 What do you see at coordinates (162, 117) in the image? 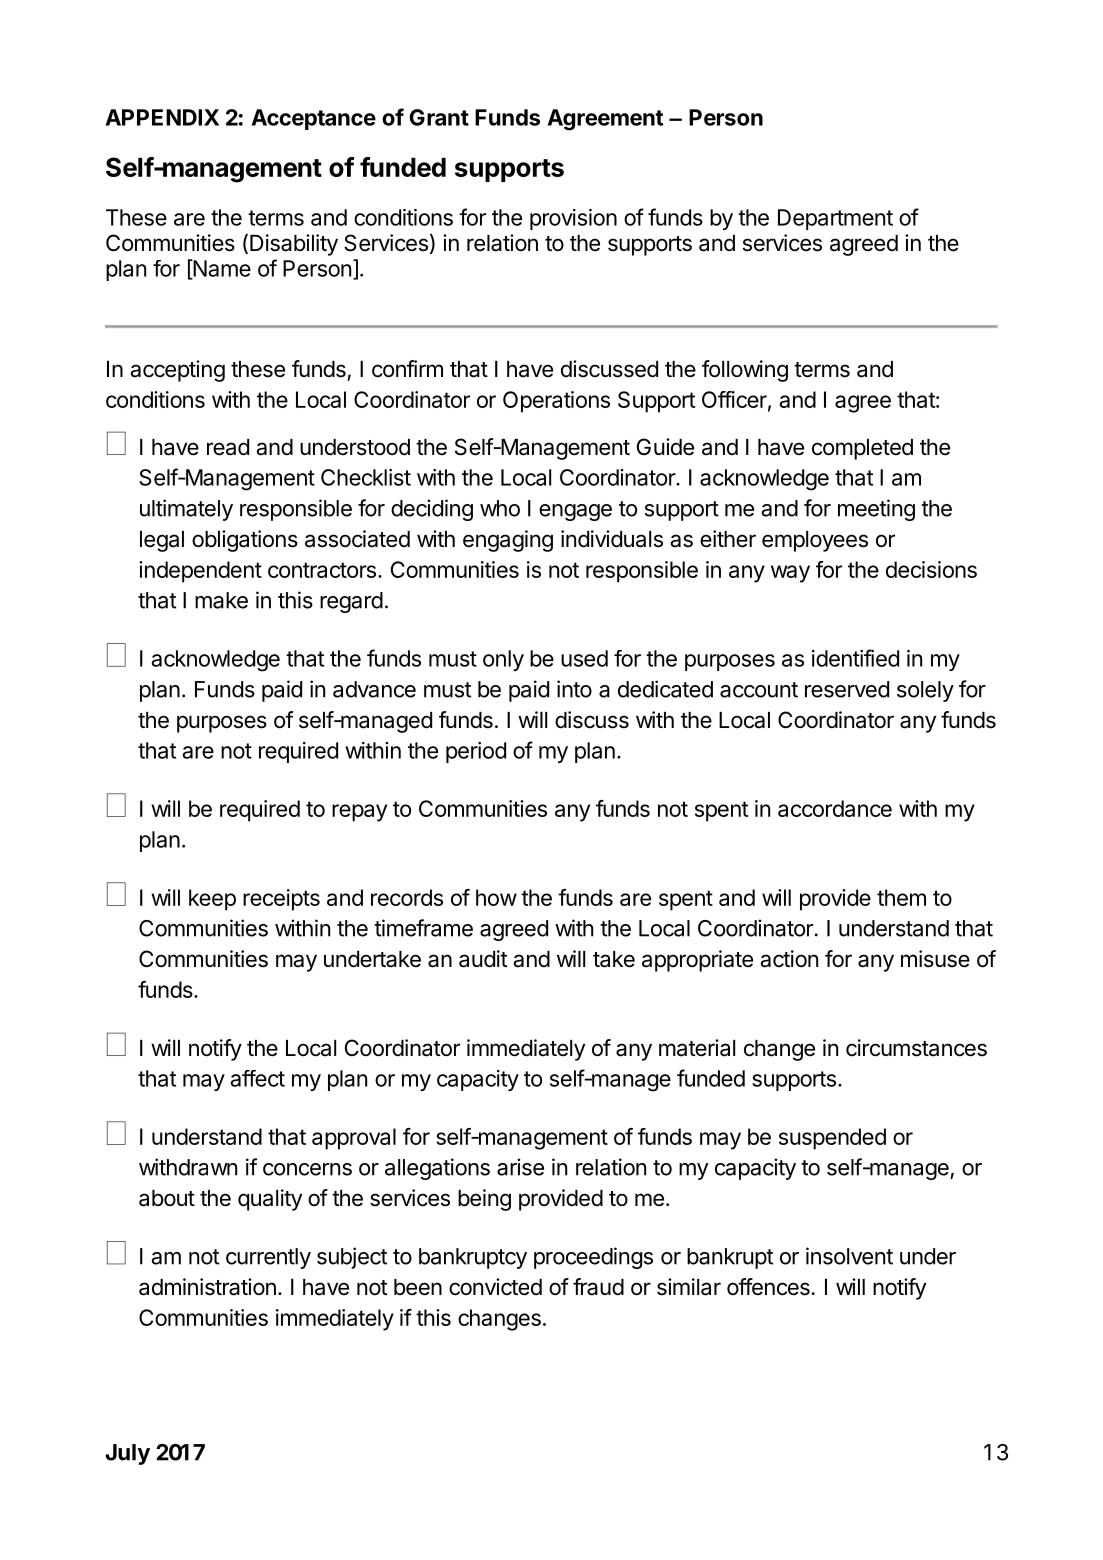
I see `APPENDIX` at bounding box center [162, 117].
